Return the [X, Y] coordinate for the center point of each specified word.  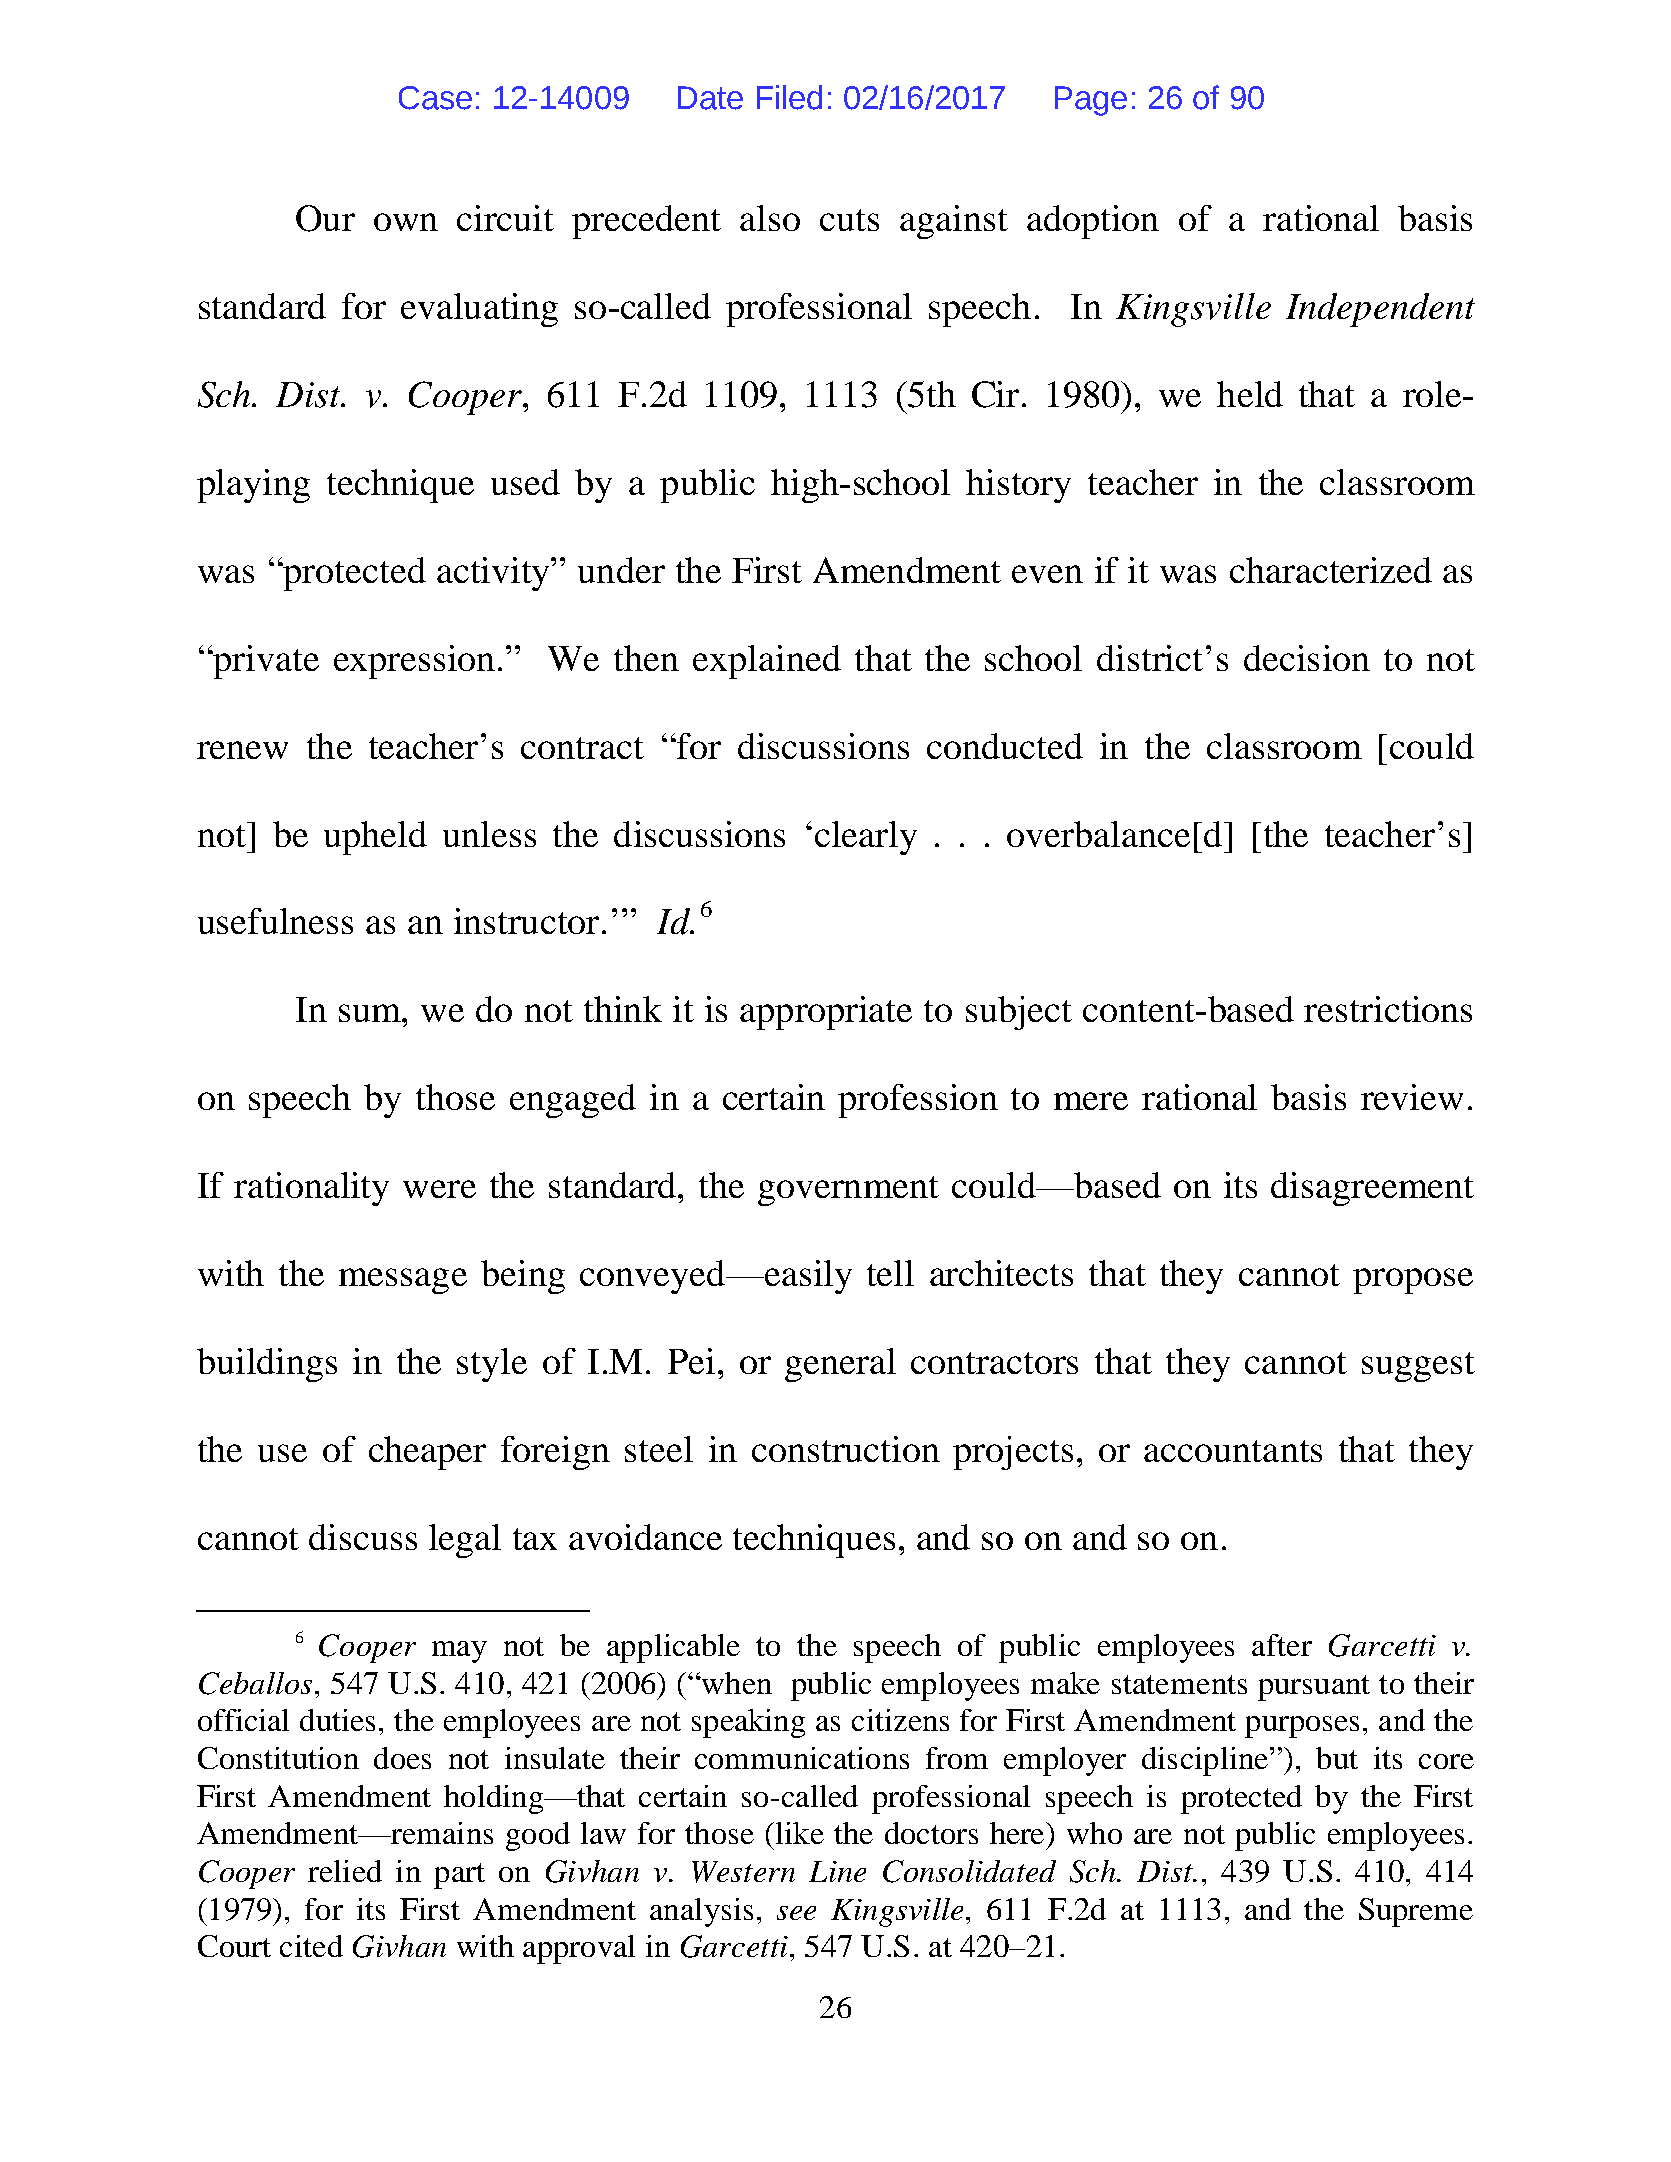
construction [846, 1449]
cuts [849, 220]
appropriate [826, 1013]
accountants [1233, 1451]
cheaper [427, 1453]
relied [345, 1871]
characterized [1331, 570]
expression [414, 662]
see [796, 1913]
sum [371, 1013]
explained [767, 662]
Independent [1380, 310]
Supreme [1416, 1912]
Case [435, 98]
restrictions [1388, 1009]
